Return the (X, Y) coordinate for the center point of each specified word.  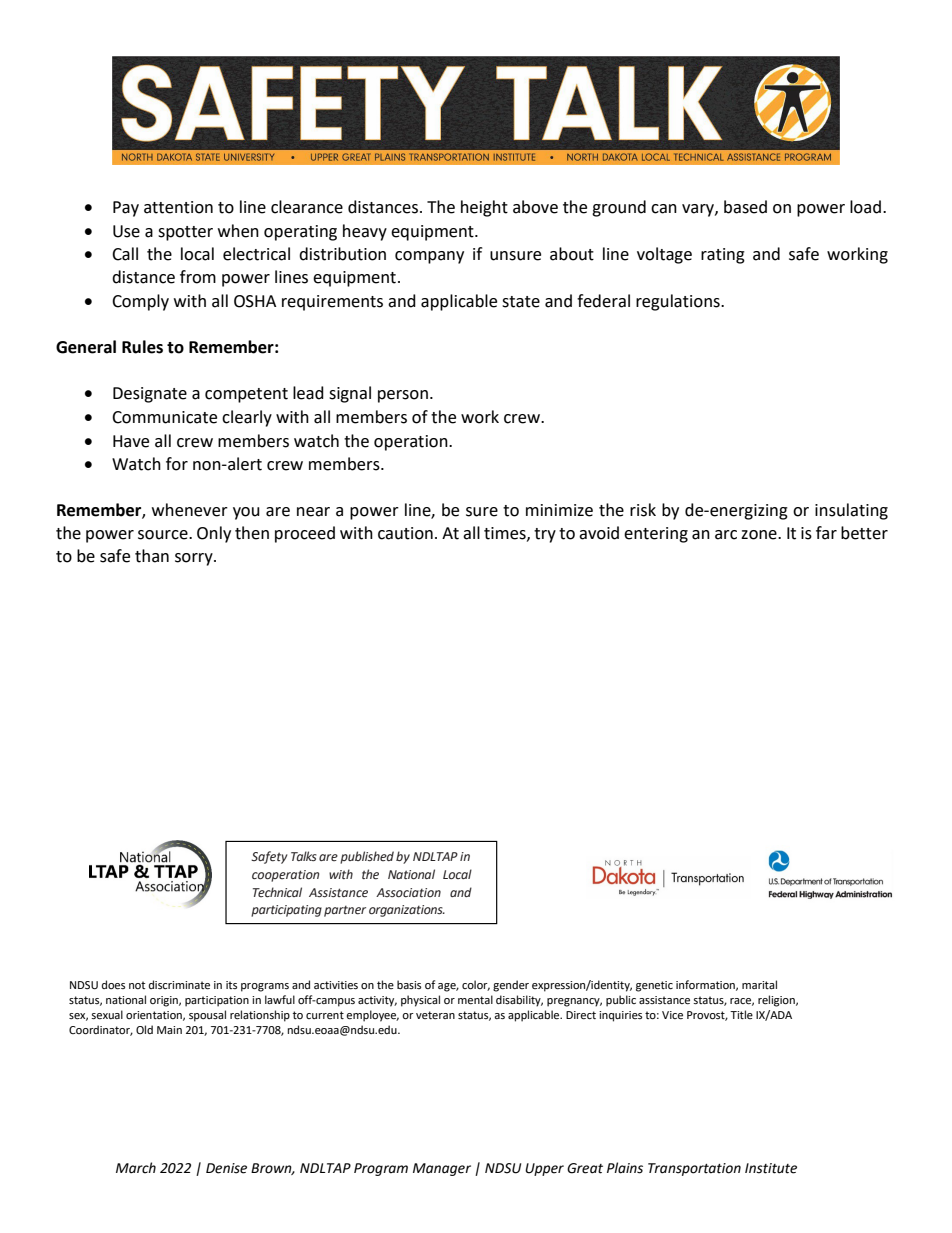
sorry (195, 559)
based (745, 207)
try (545, 535)
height (484, 208)
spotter (185, 233)
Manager (442, 1169)
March (136, 1168)
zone (760, 535)
